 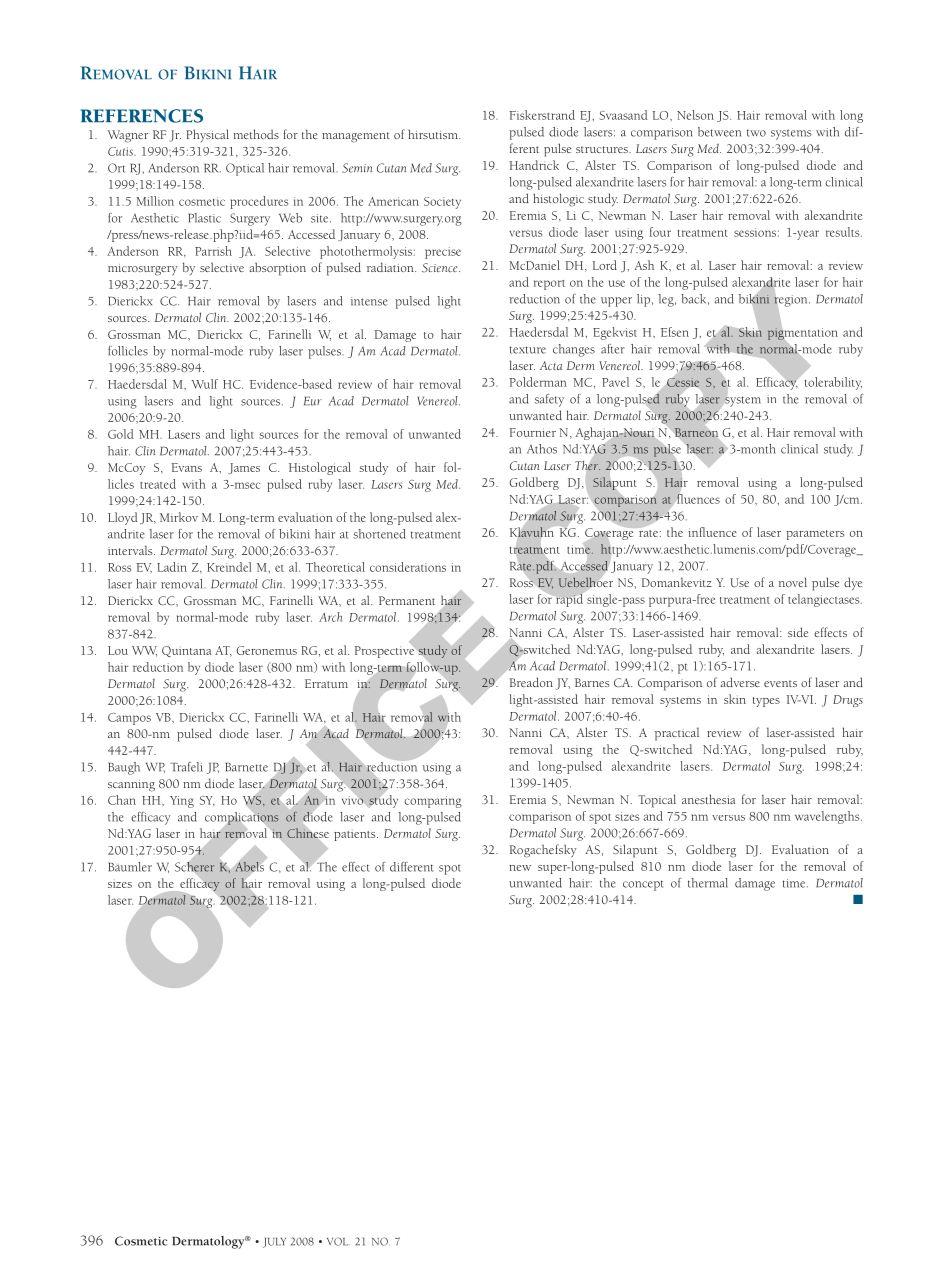 What do you see at coordinates (434, 134) in the document?
I see `hirsutism` at bounding box center [434, 134].
